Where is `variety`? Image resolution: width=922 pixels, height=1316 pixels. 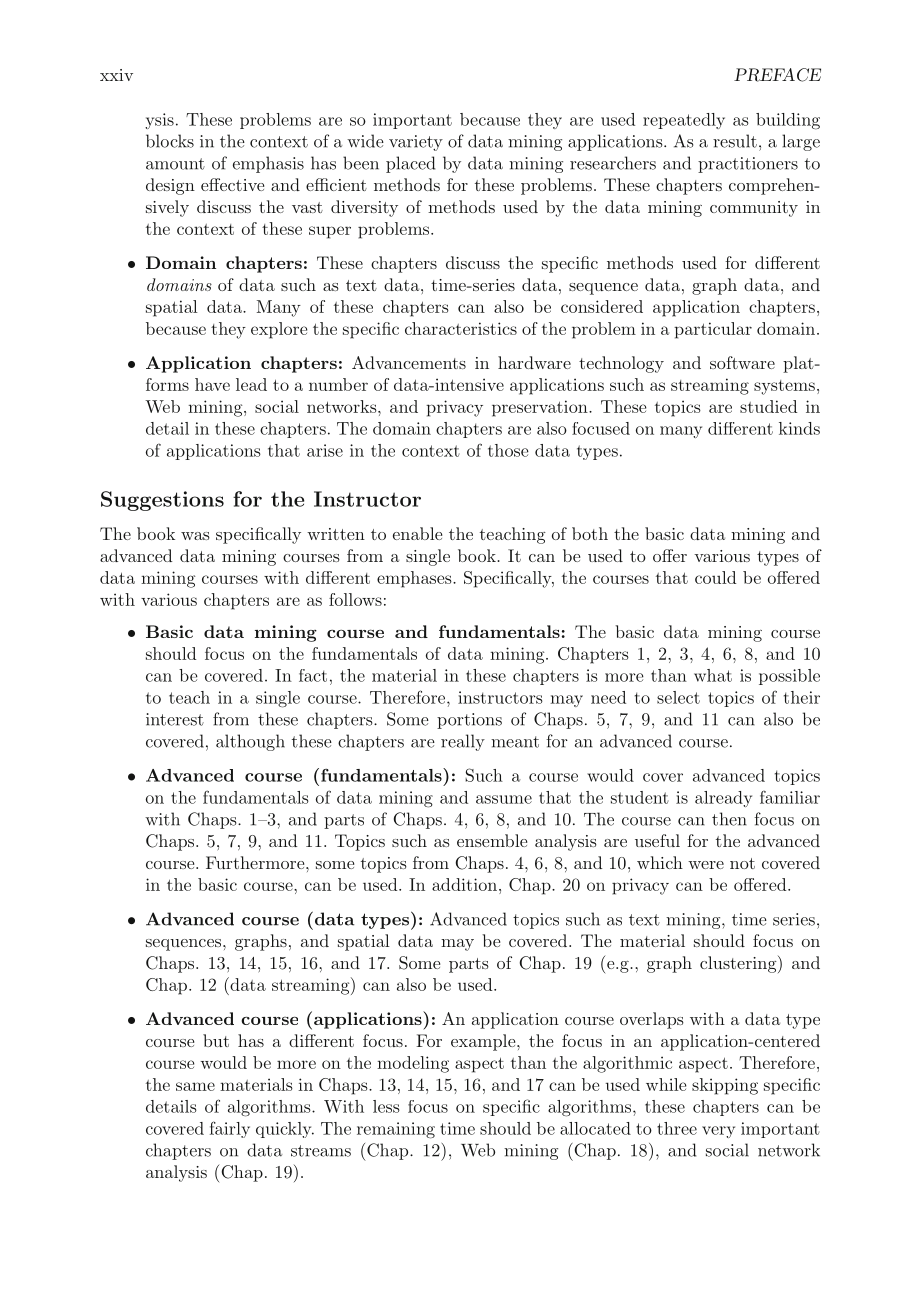 variety is located at coordinates (416, 143).
